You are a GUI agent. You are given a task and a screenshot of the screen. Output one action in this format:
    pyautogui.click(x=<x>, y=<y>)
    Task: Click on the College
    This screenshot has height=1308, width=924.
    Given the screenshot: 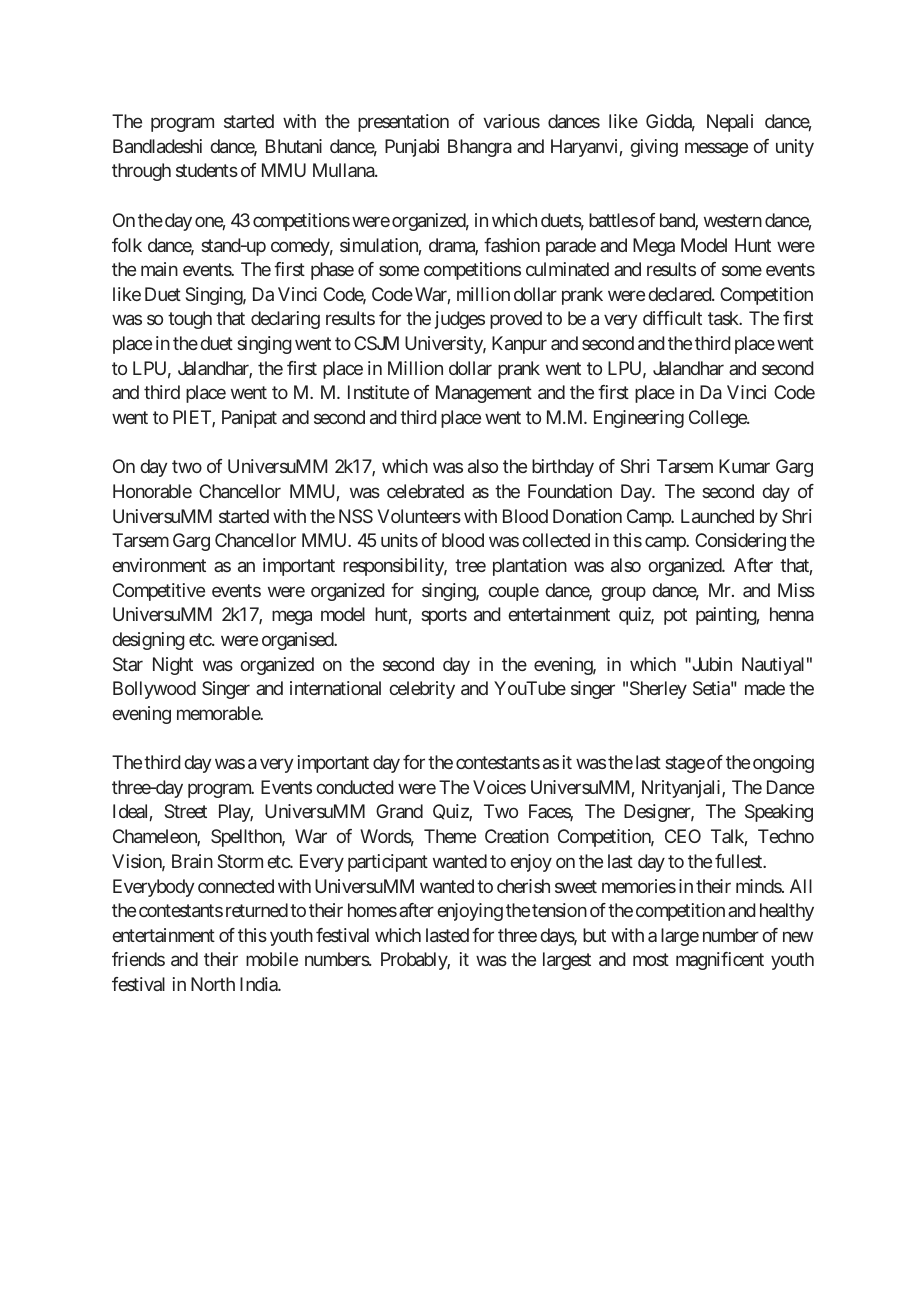 What is the action you would take?
    pyautogui.click(x=718, y=419)
